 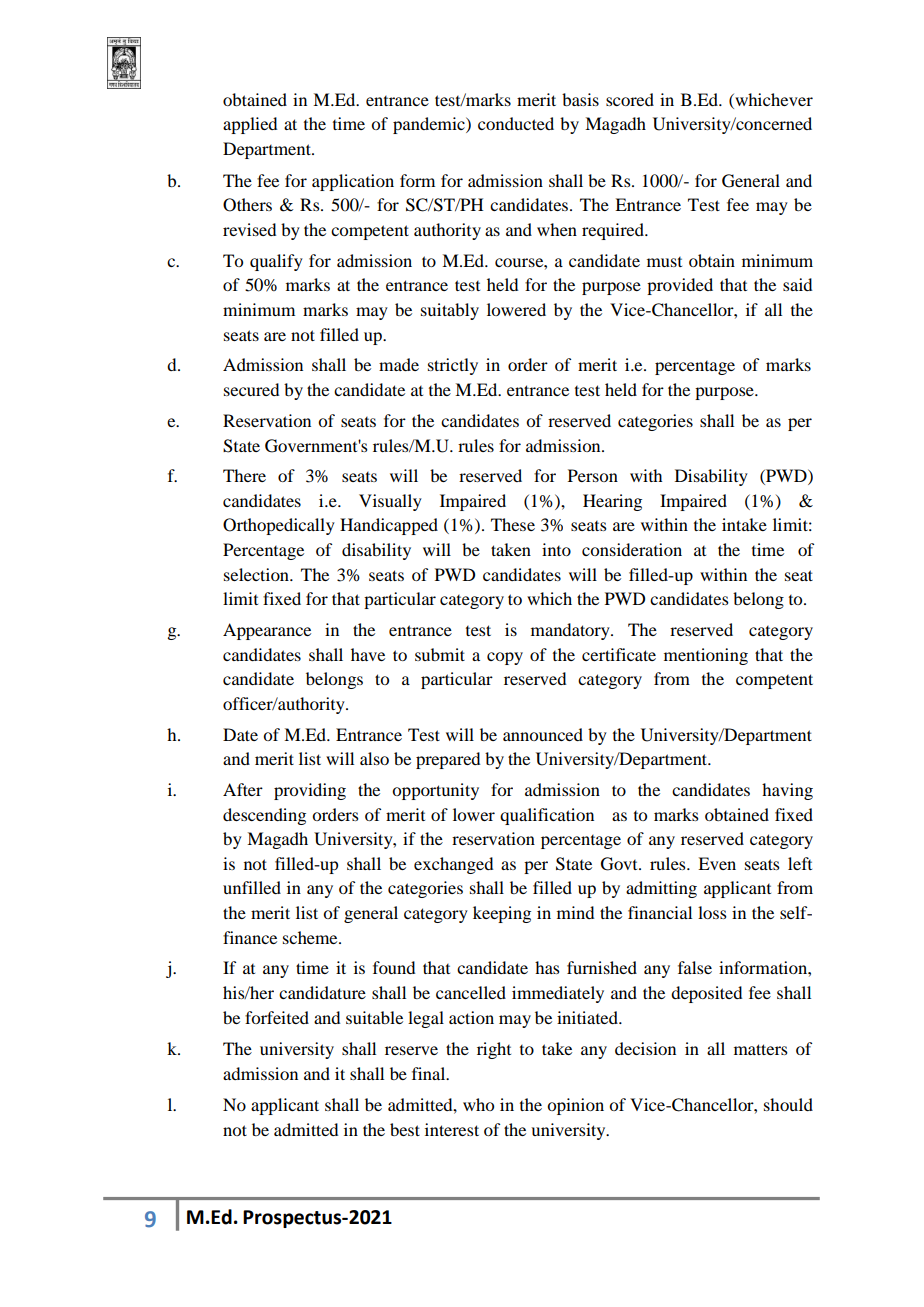 What do you see at coordinates (513, 524) in the screenshot?
I see `These` at bounding box center [513, 524].
